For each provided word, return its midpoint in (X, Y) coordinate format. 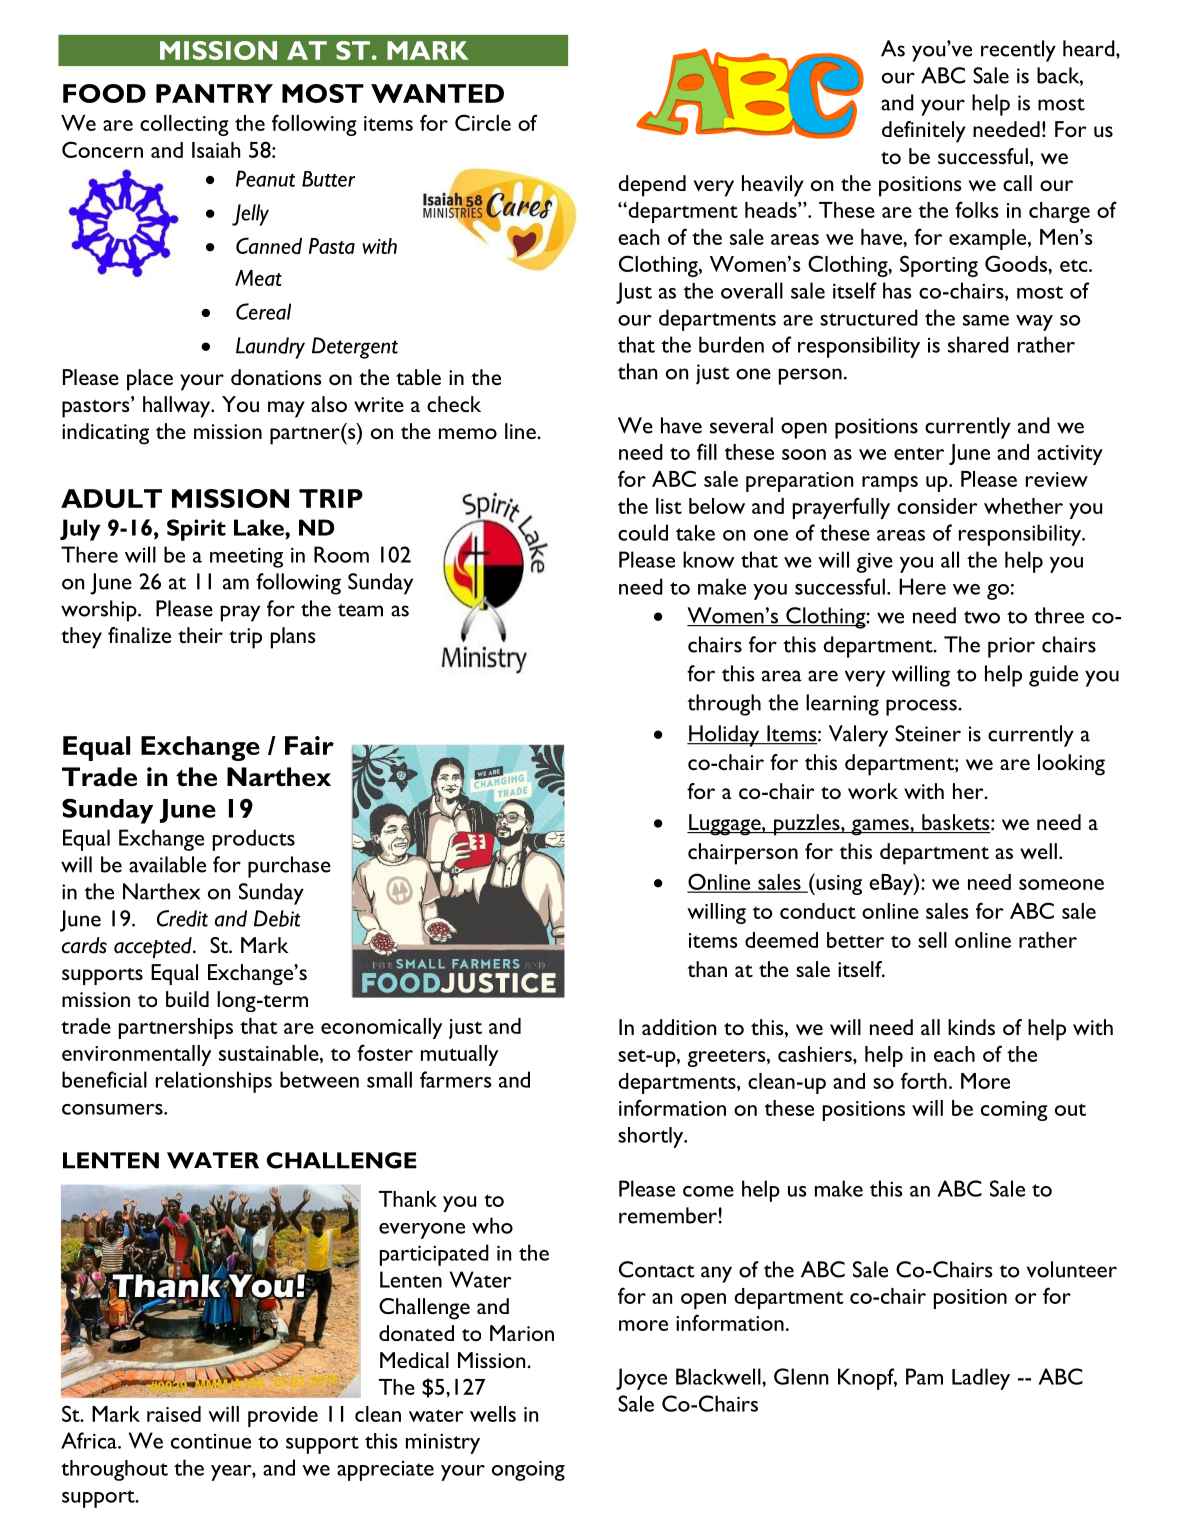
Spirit (196, 530)
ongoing (528, 1470)
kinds (971, 1027)
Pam (924, 1376)
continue (211, 1441)
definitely (924, 132)
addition (679, 1027)
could (643, 532)
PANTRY (214, 93)
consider (937, 506)
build (187, 999)
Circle (483, 122)
